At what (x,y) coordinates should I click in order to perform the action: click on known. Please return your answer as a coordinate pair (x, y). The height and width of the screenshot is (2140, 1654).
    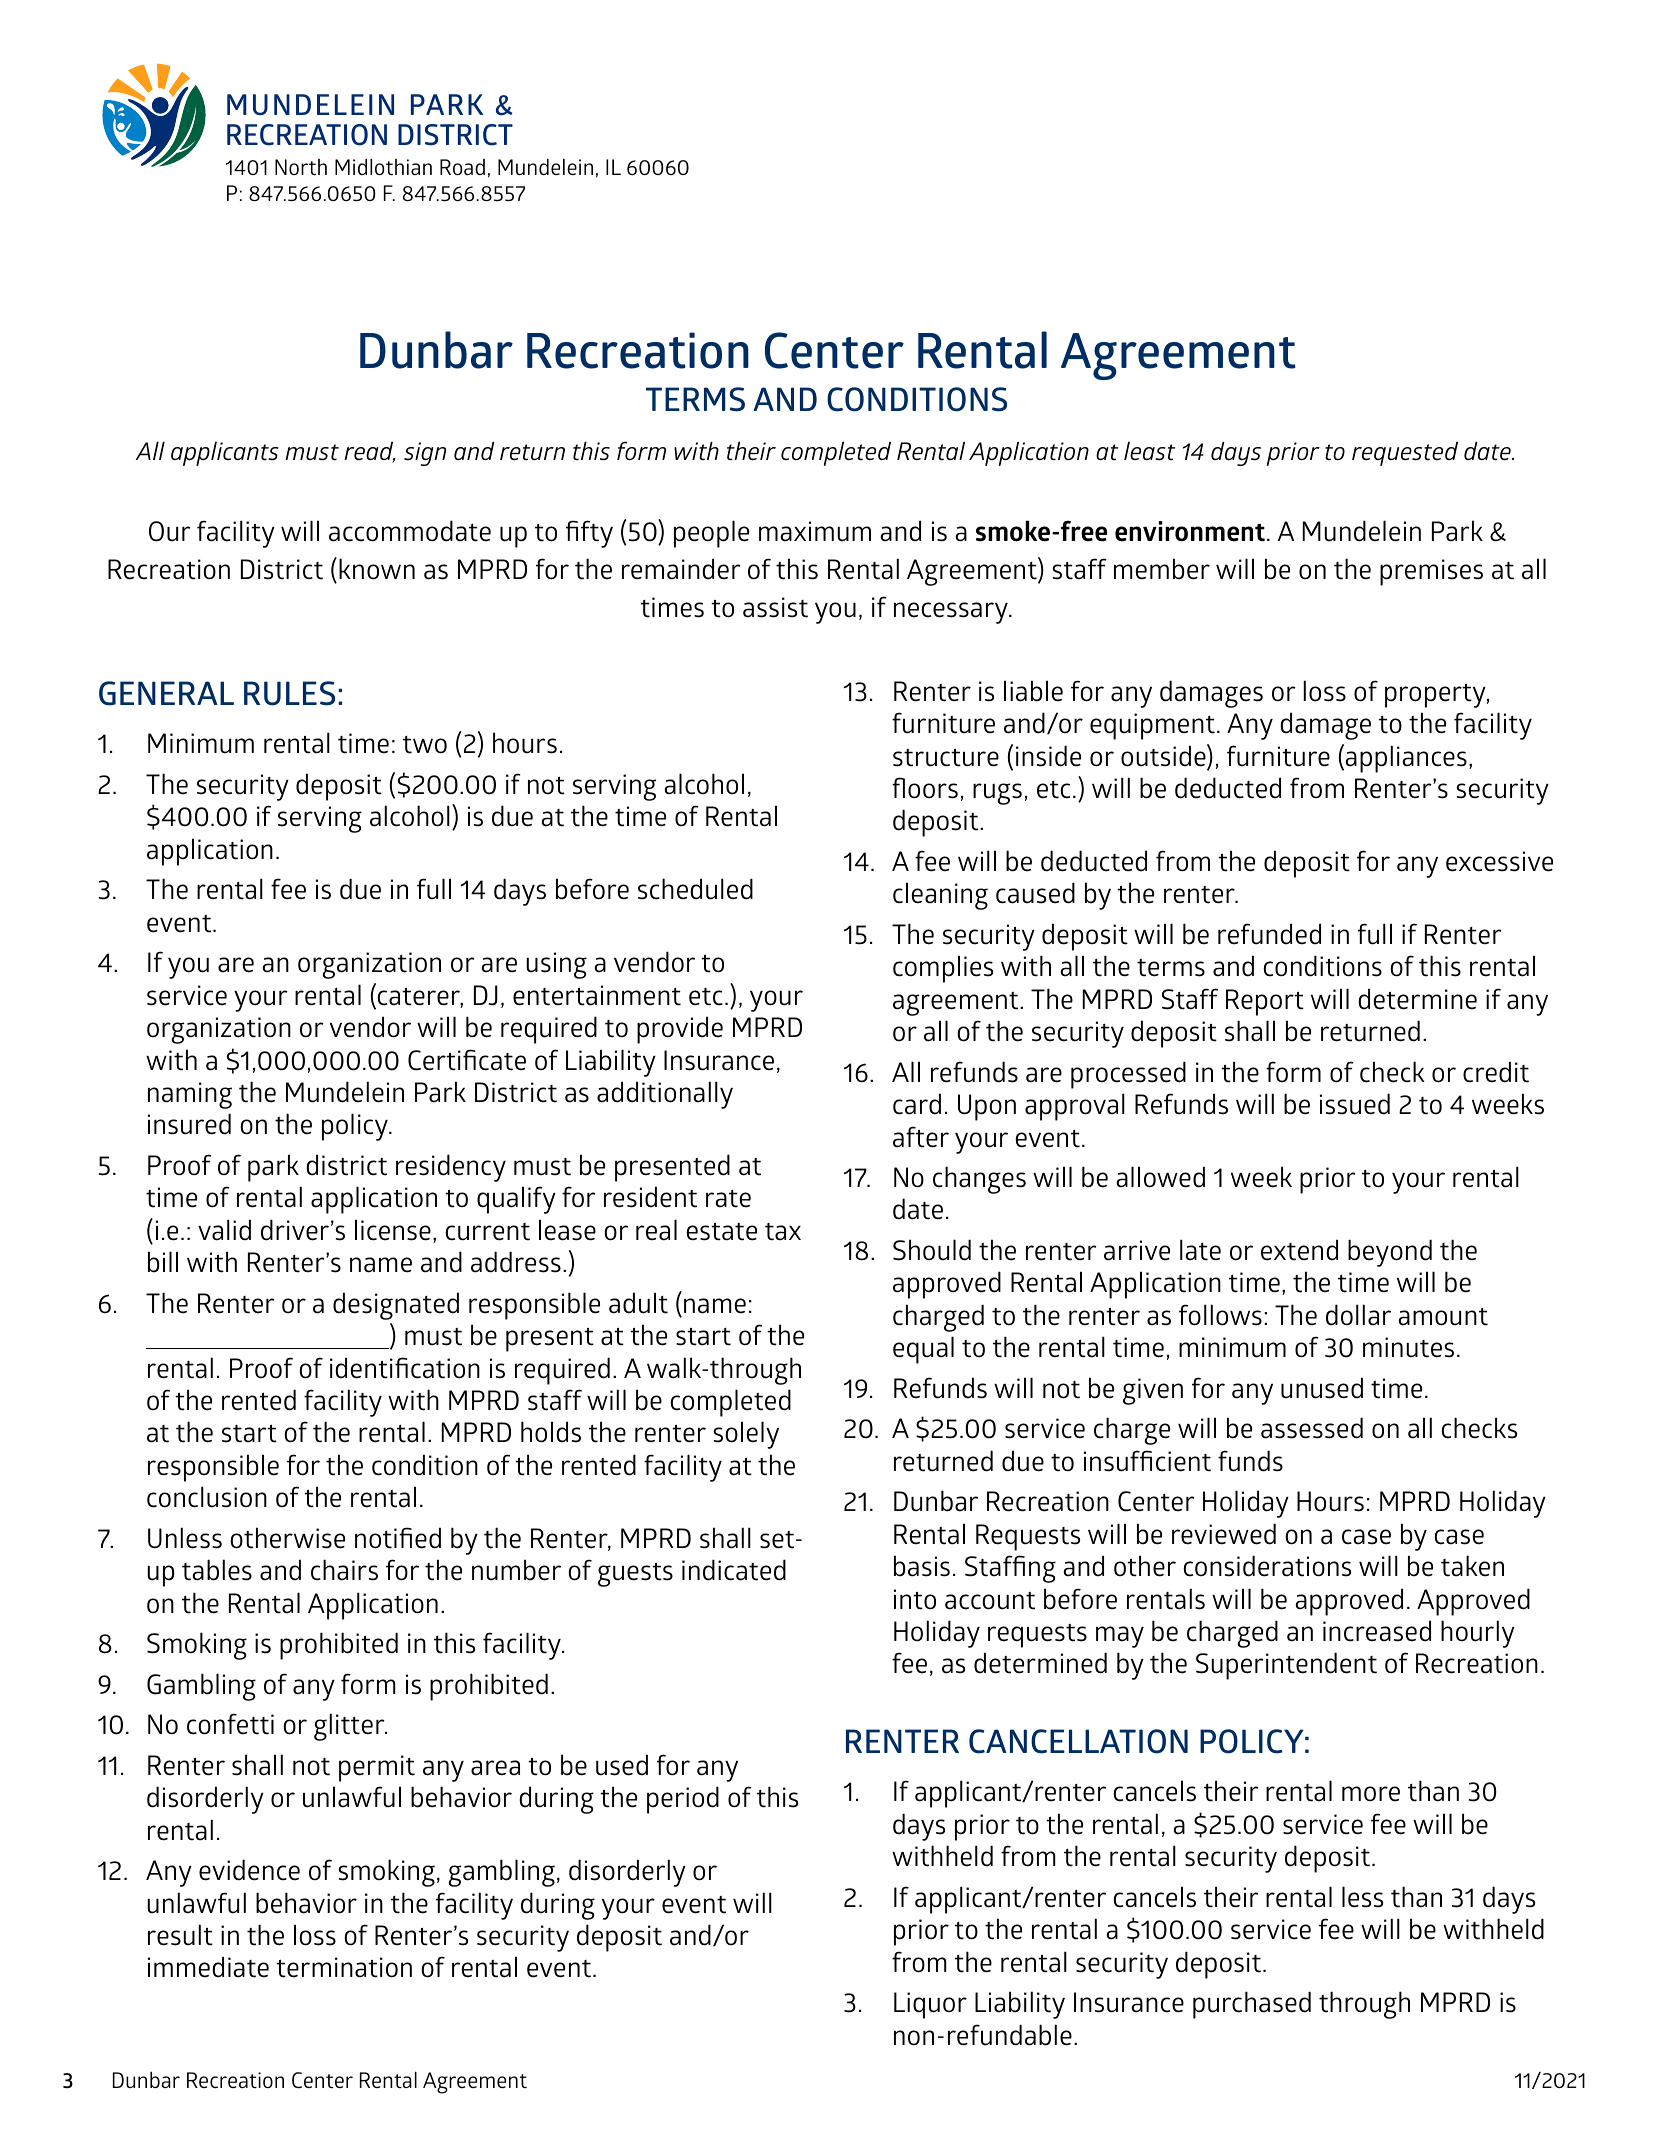
    Looking at the image, I should click on (377, 569).
